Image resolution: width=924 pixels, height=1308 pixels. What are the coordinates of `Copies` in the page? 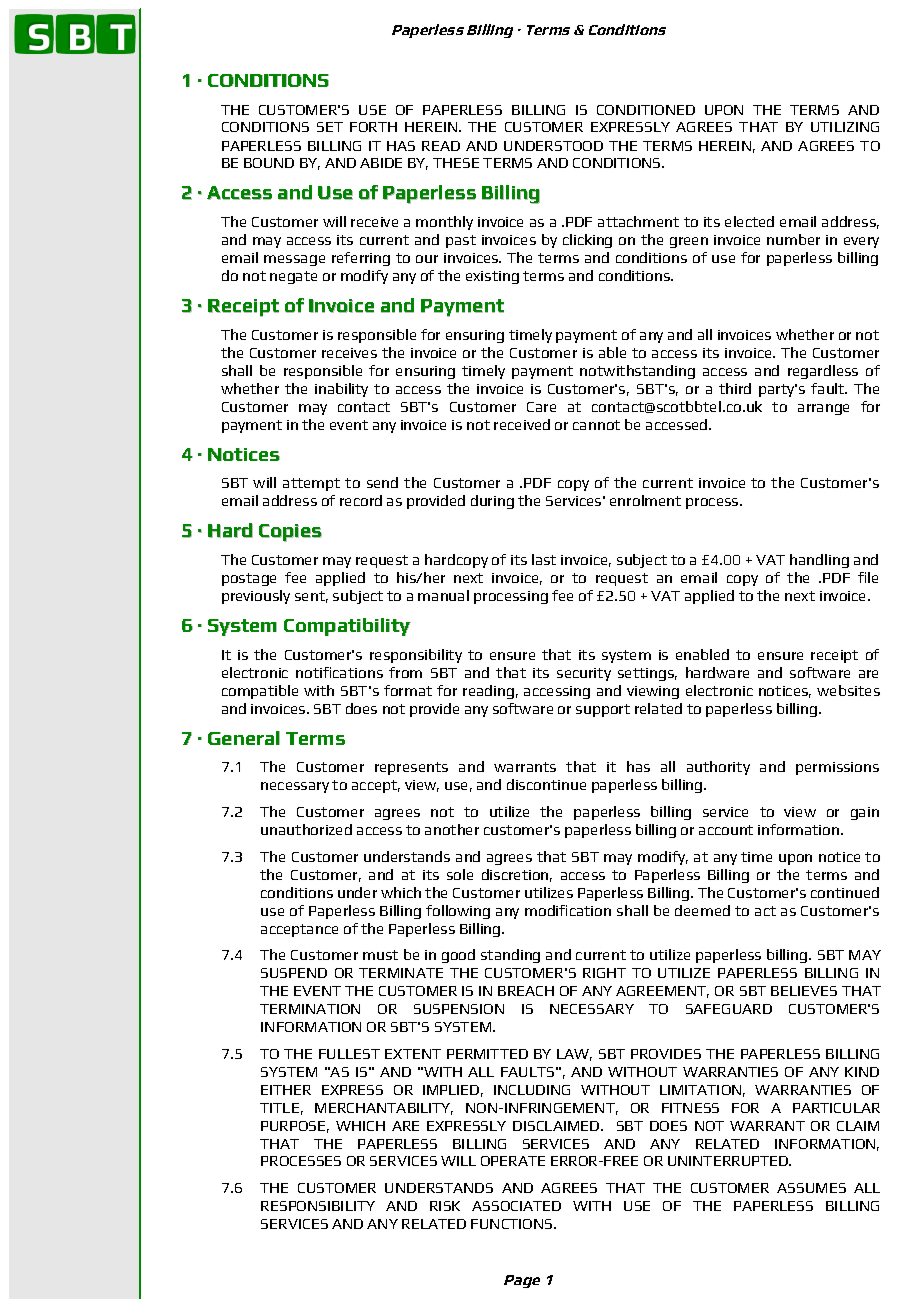 It's located at (290, 533).
